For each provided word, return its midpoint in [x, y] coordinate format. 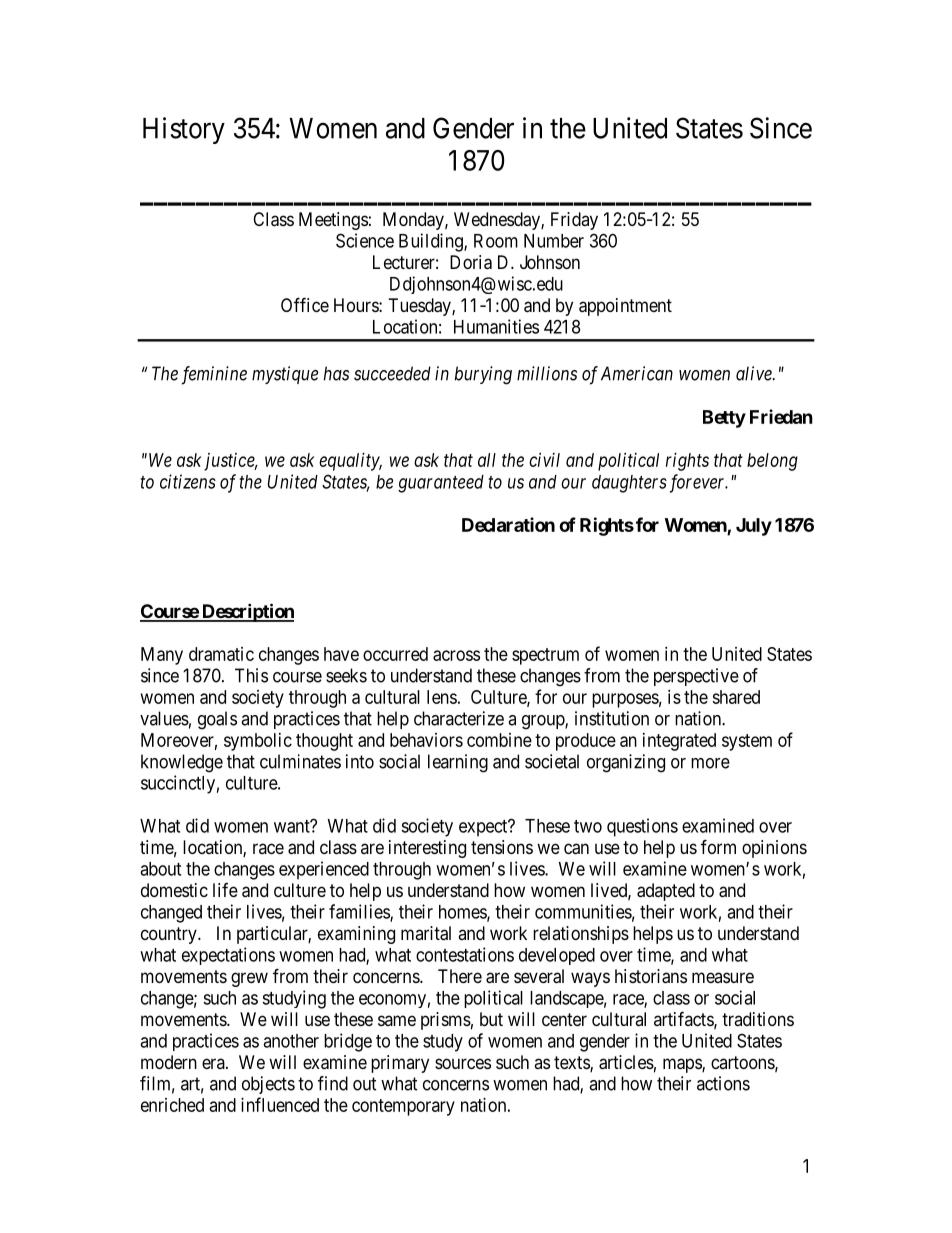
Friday [574, 221]
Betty [724, 419]
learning [458, 763]
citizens [188, 481]
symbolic [258, 742]
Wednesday [498, 221]
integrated [679, 742]
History [184, 130]
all [487, 460]
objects [268, 1085]
